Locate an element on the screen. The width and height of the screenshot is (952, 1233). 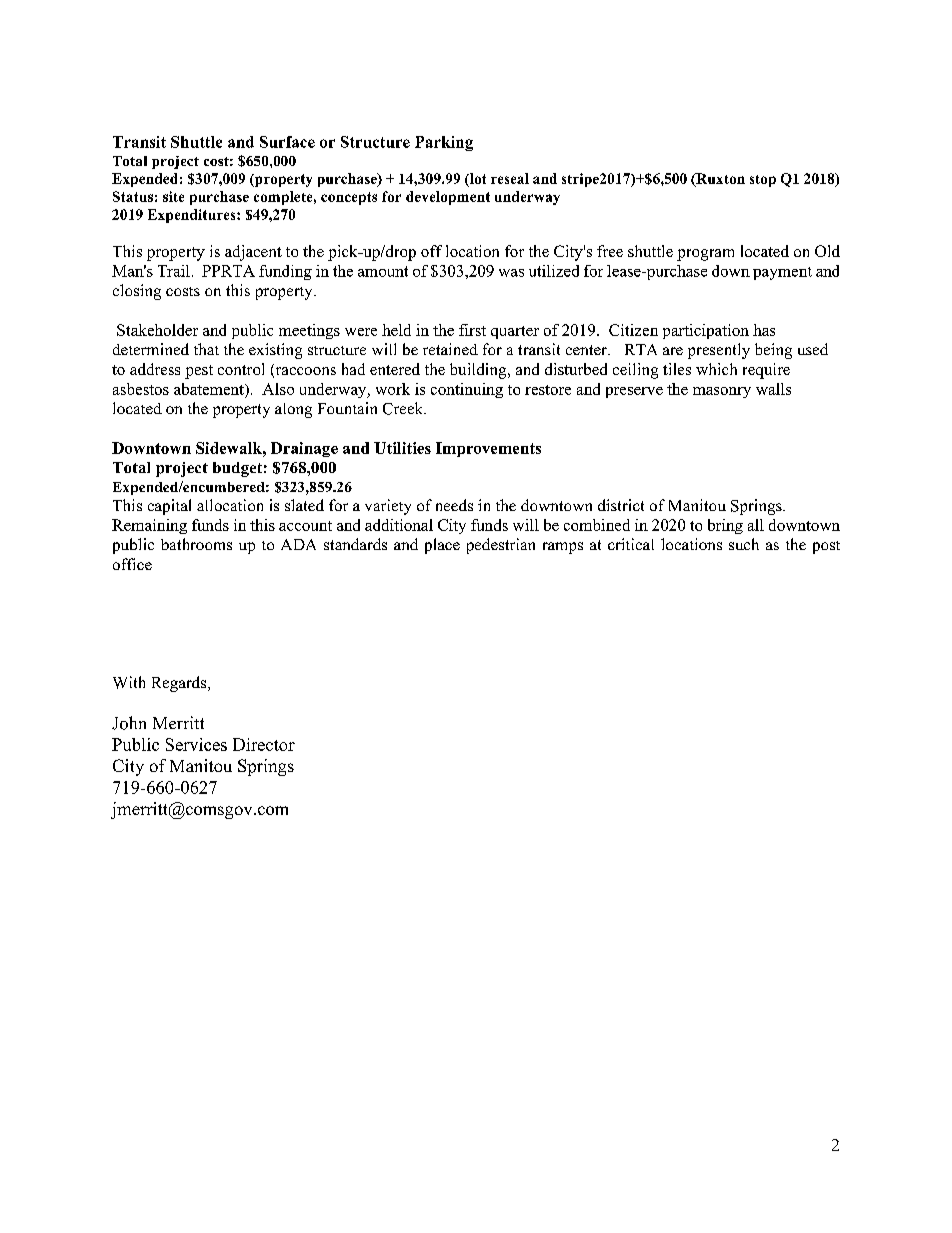
office is located at coordinates (132, 564).
